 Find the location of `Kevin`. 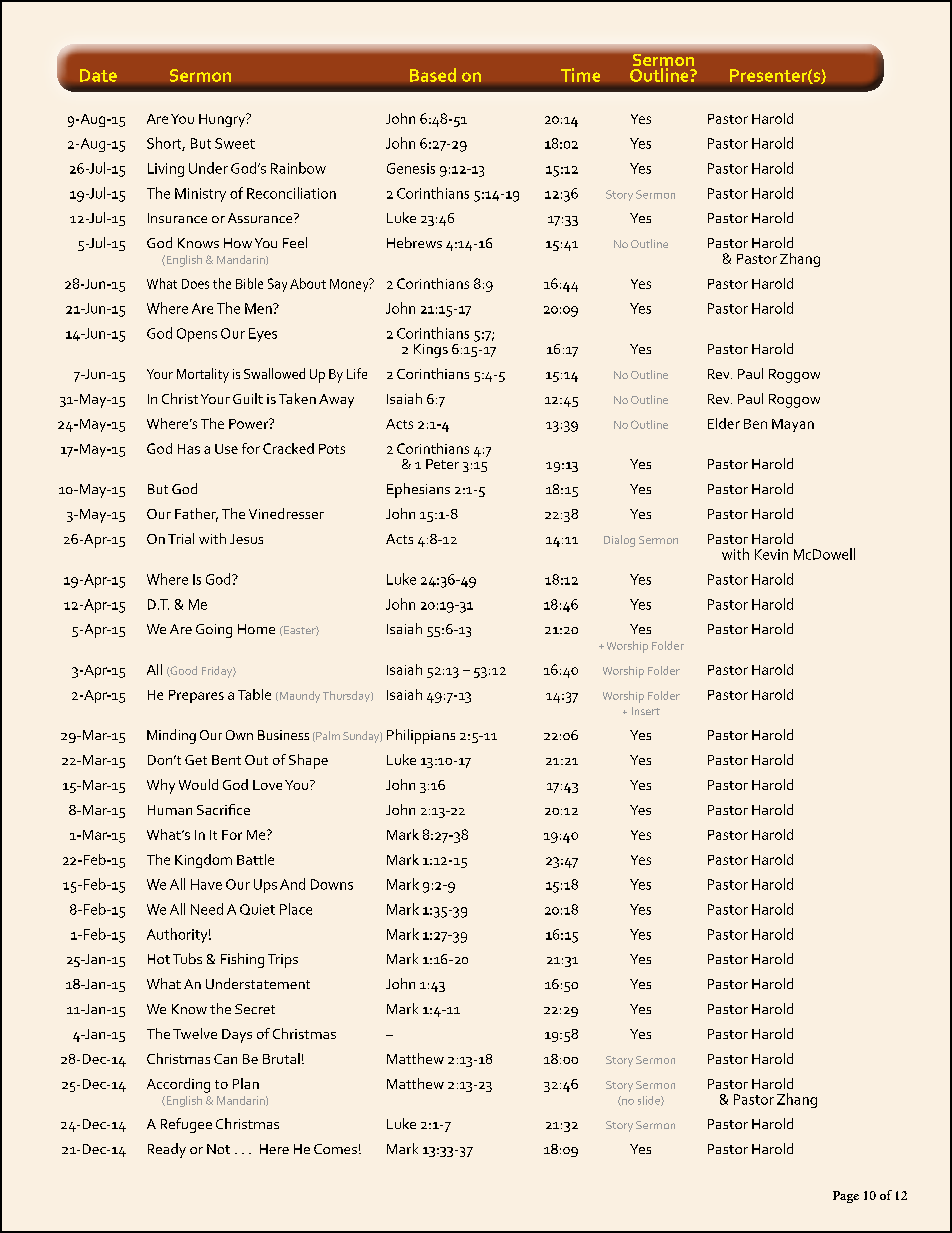

Kevin is located at coordinates (771, 554).
